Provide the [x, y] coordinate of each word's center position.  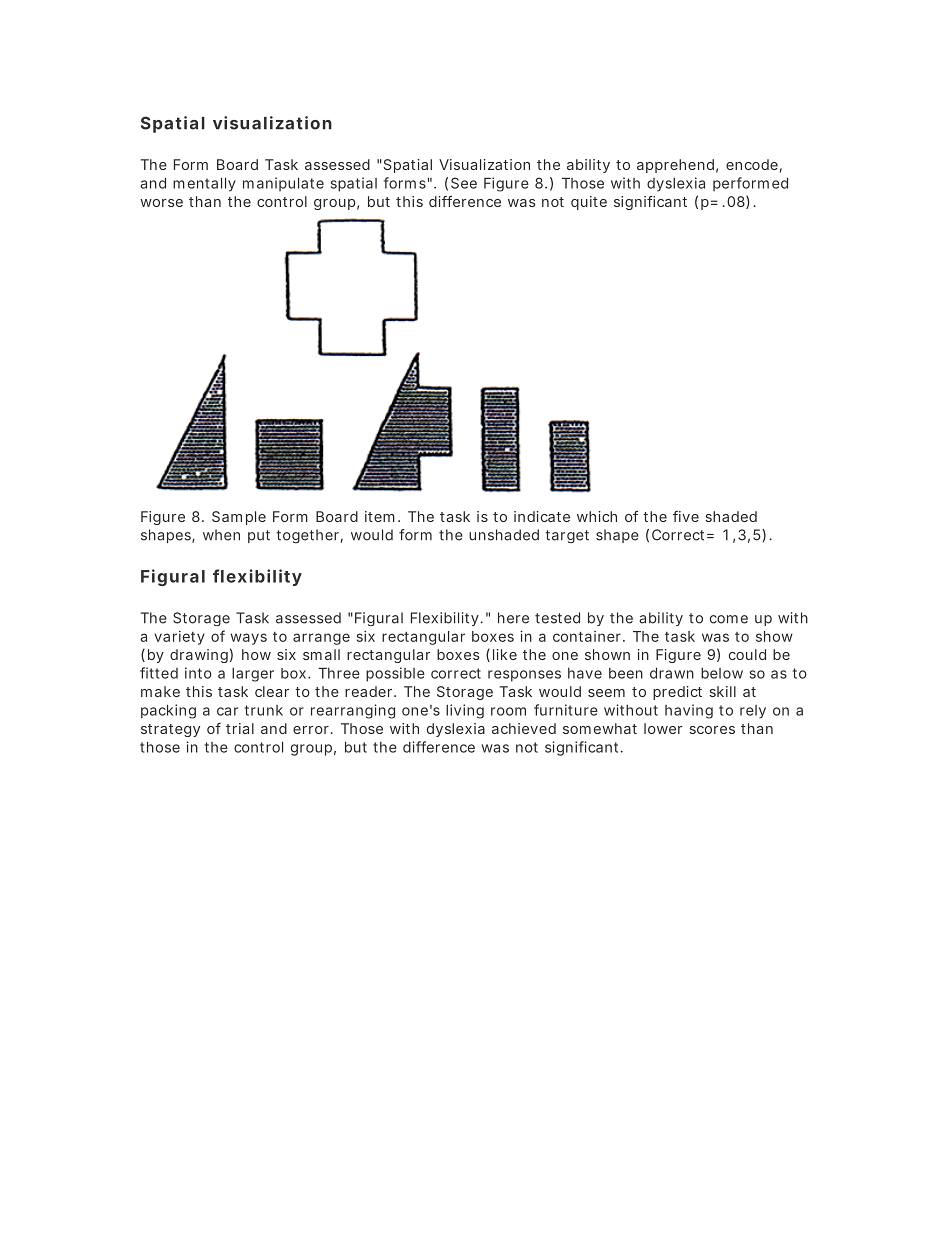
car [227, 711]
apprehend [675, 166]
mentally [204, 184]
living [465, 711]
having [689, 711]
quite [589, 203]
